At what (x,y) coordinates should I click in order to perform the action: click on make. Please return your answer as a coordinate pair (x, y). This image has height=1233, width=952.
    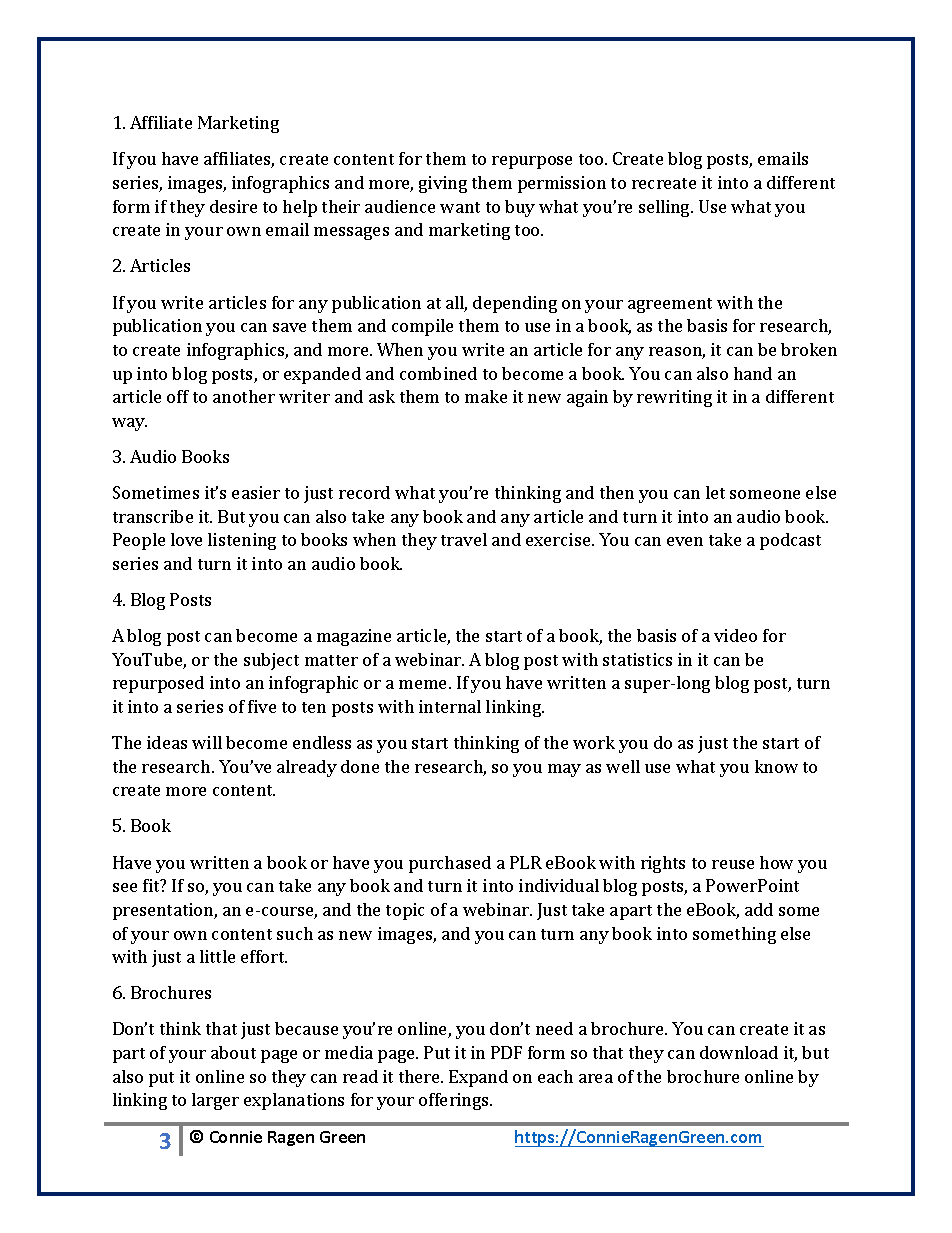
    Looking at the image, I should click on (486, 396).
